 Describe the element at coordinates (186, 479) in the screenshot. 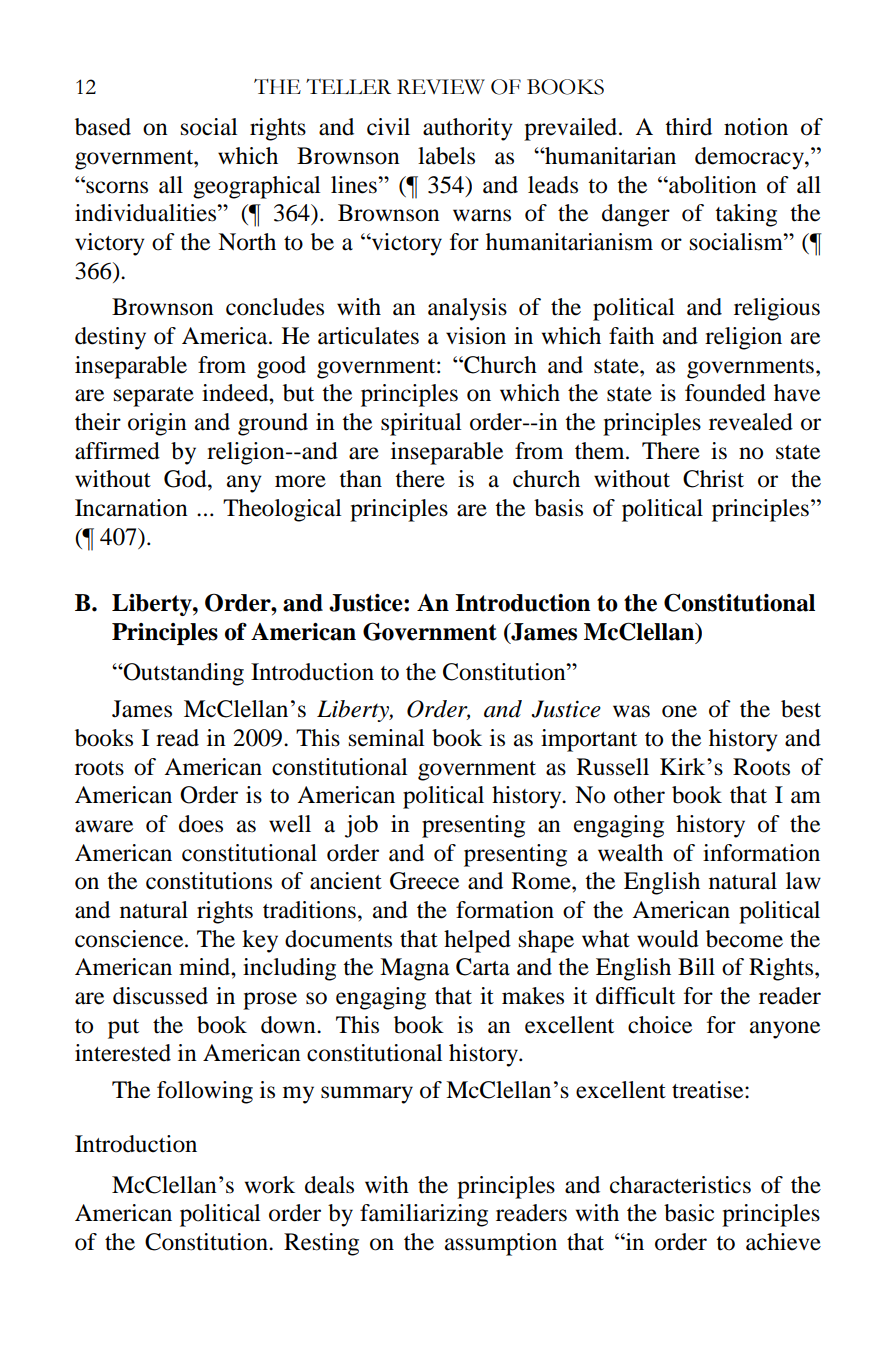

I see `God` at that location.
